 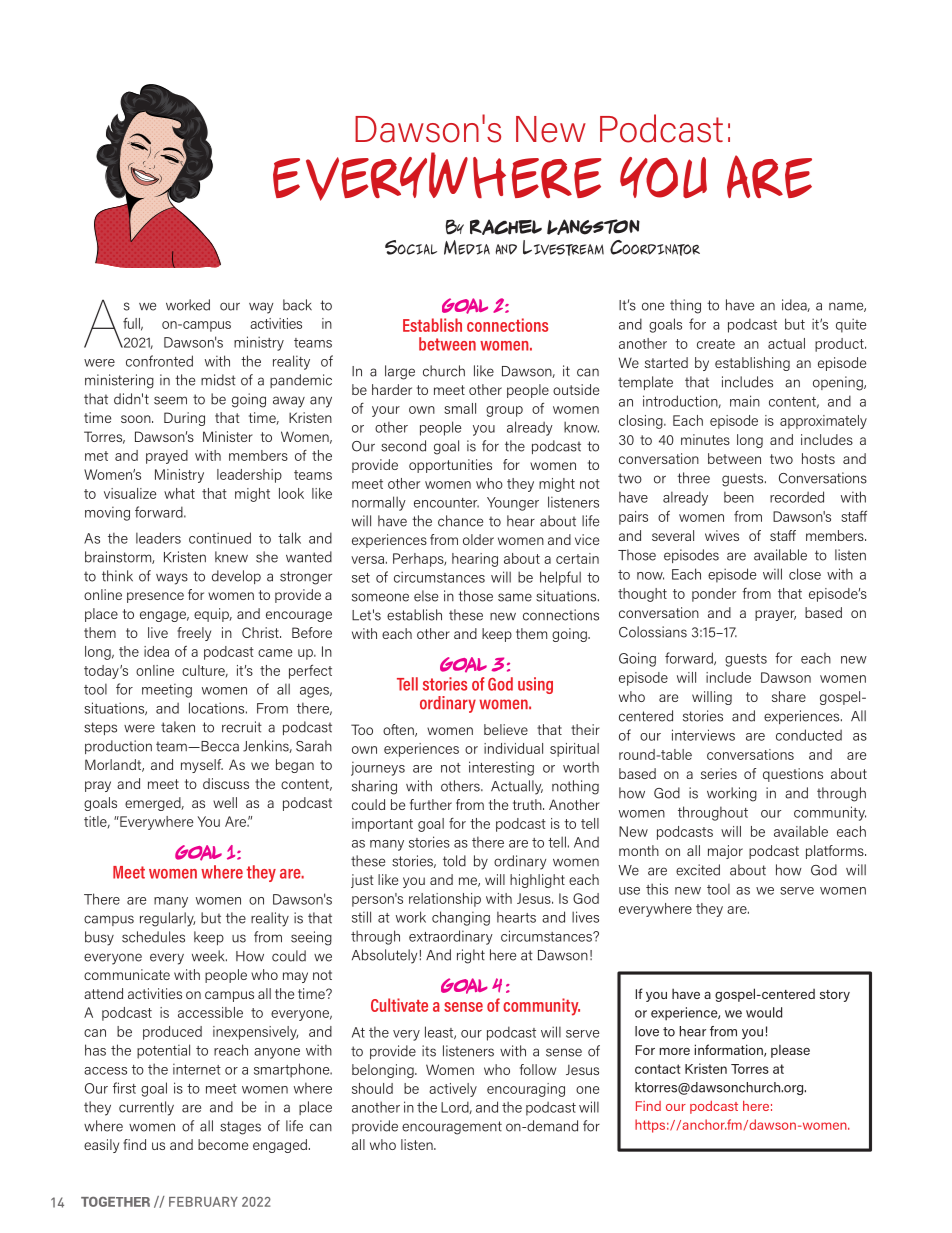 I want to click on further, so click(x=431, y=804).
